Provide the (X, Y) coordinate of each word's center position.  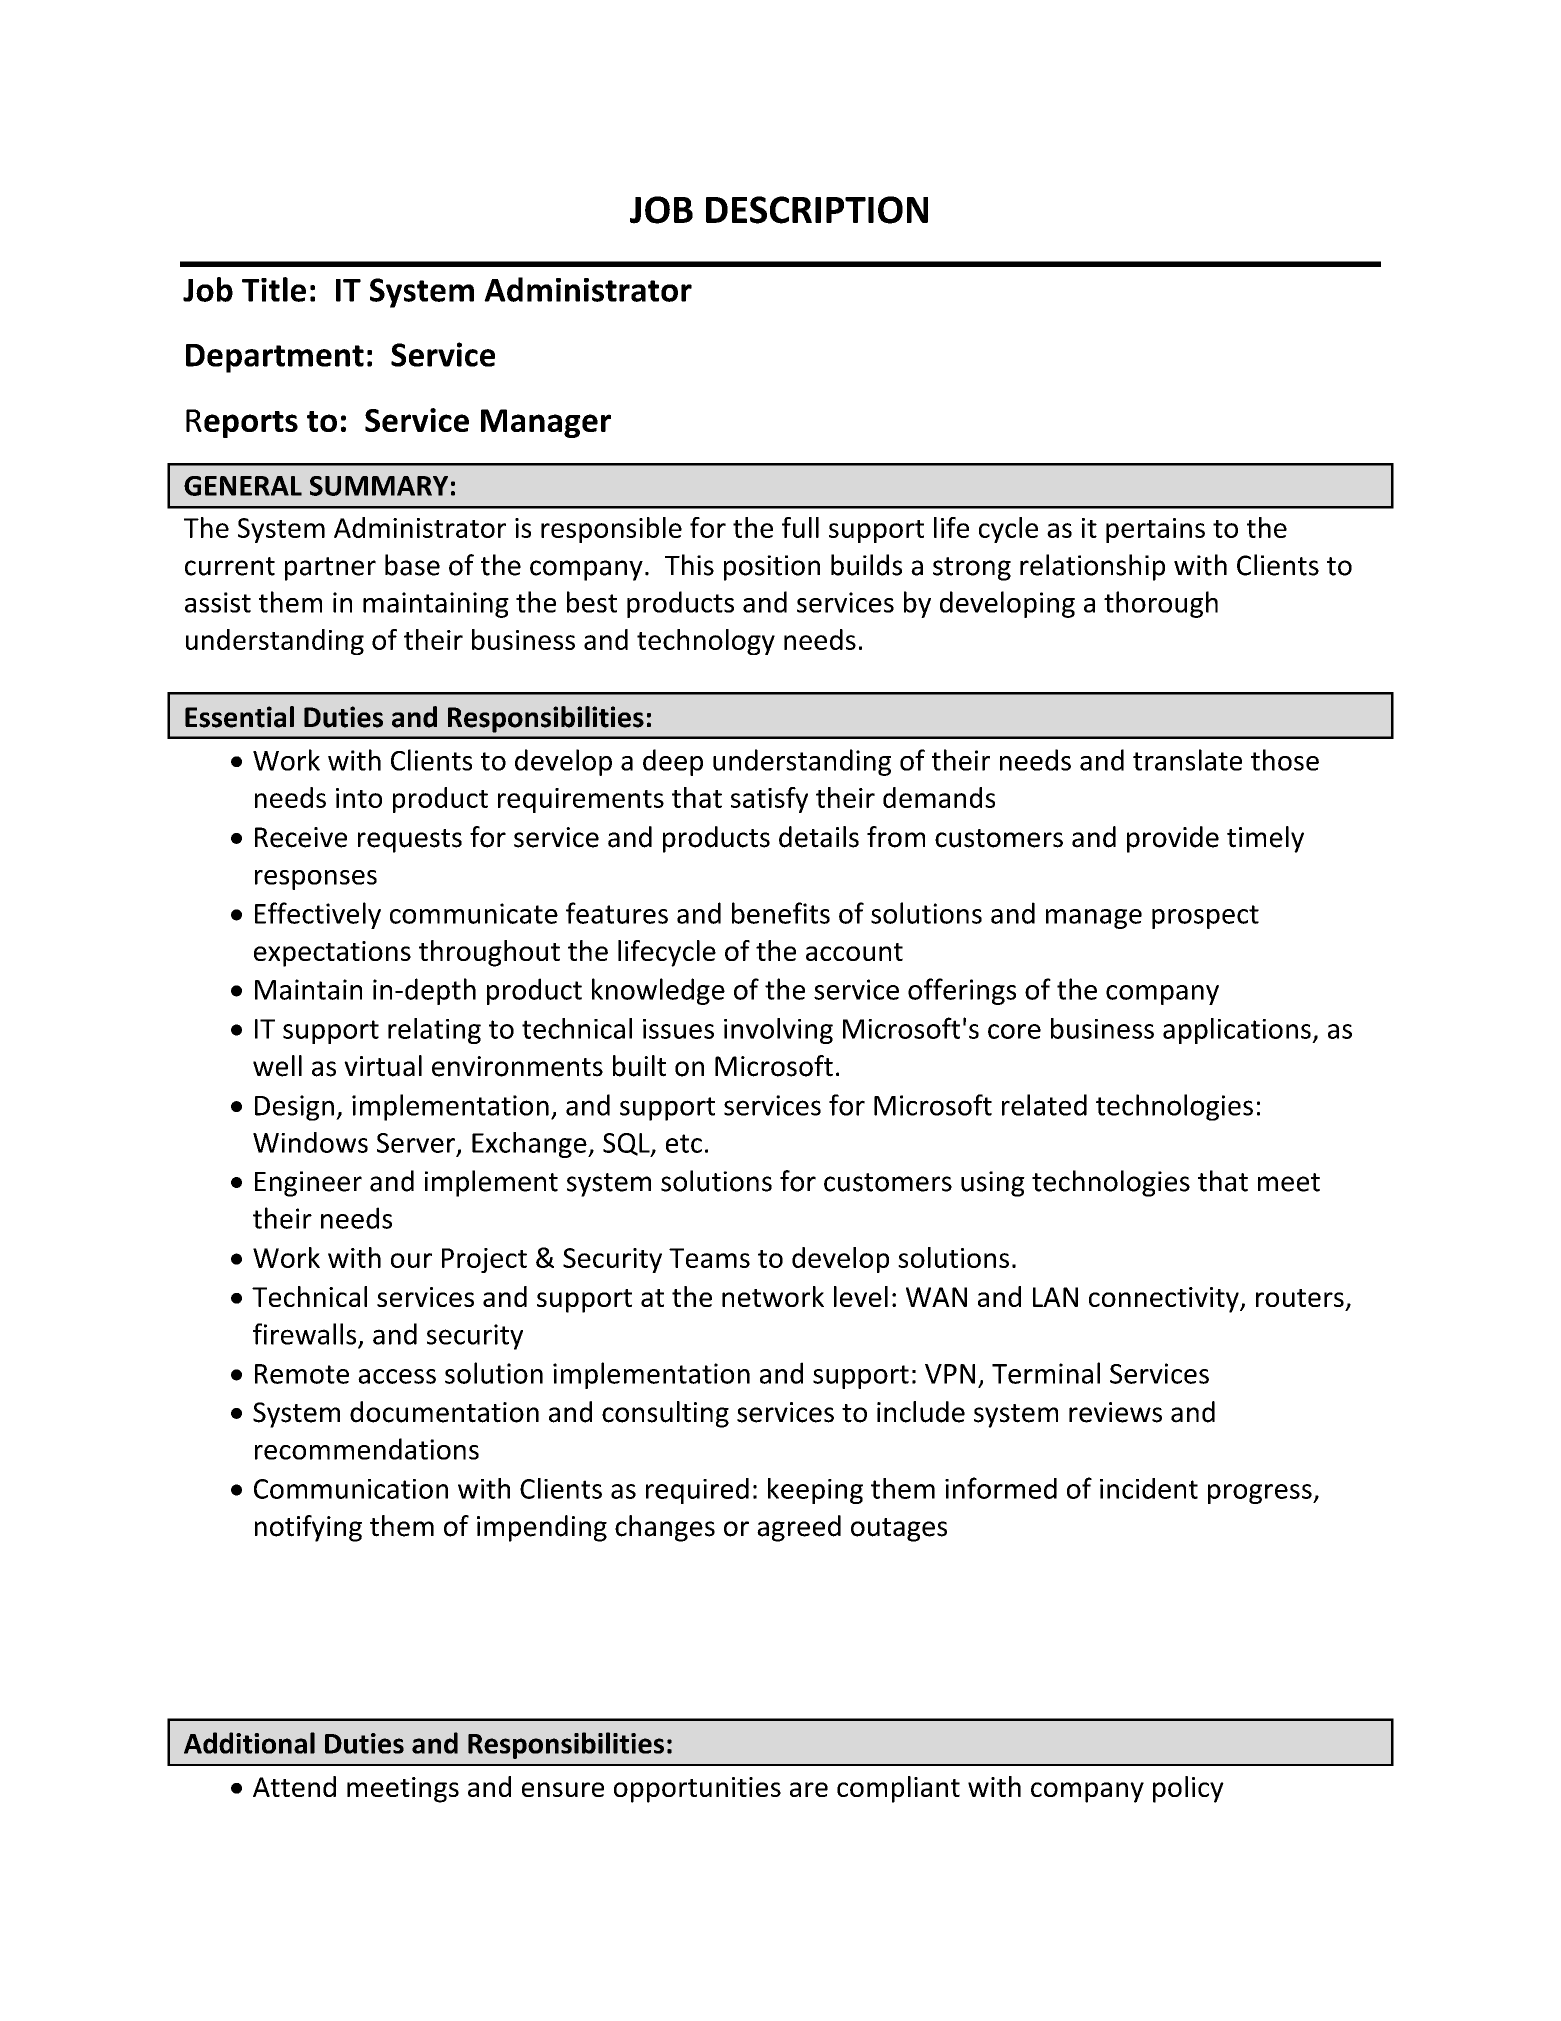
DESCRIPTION (817, 210)
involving (778, 1031)
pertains (1155, 530)
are (809, 1789)
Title (274, 289)
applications (1238, 1031)
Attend (294, 1786)
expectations (332, 954)
